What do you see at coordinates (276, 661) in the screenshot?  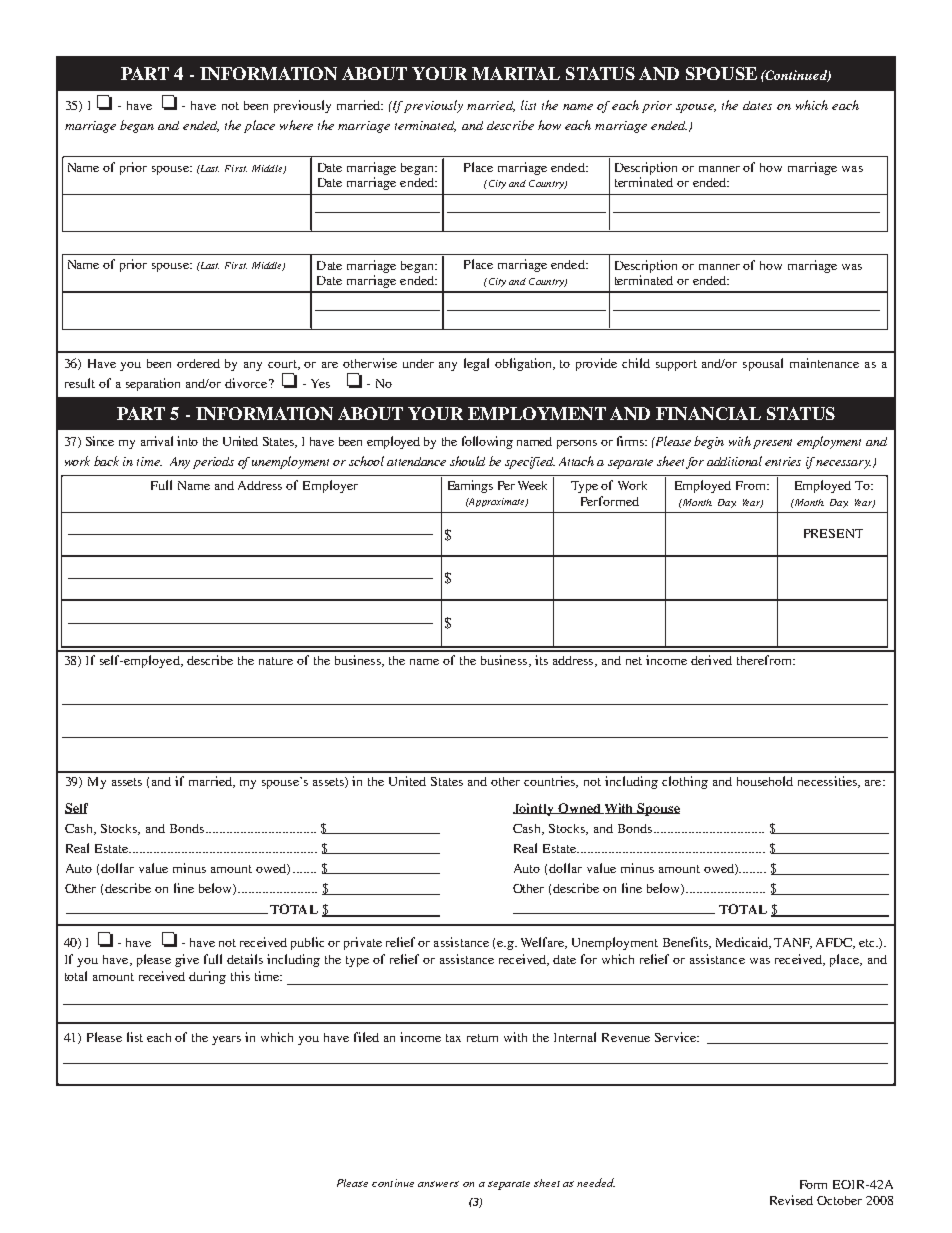 I see `nature` at bounding box center [276, 661].
